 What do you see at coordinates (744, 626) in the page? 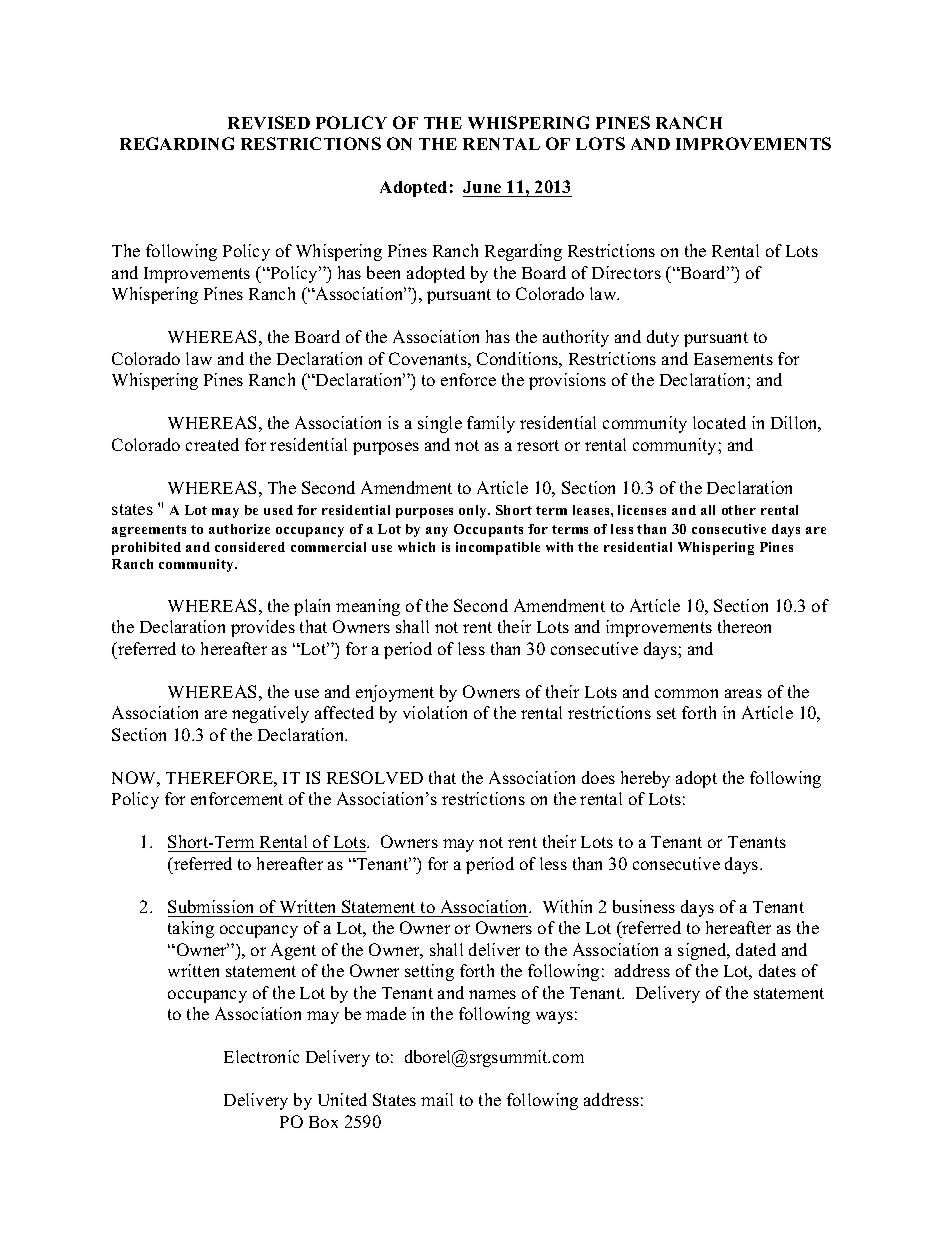
I see `thereon` at bounding box center [744, 626].
